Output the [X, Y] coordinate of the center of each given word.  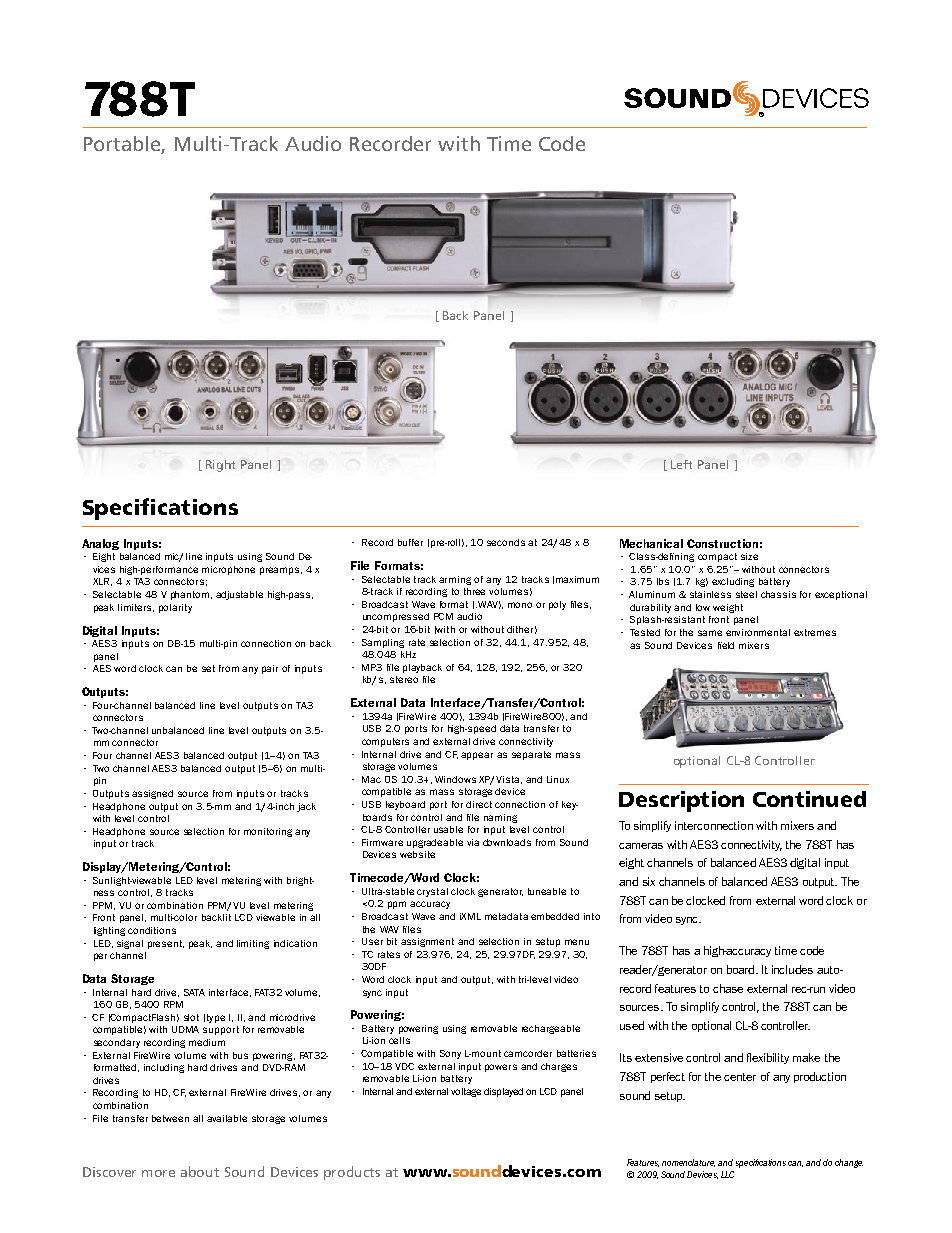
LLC [727, 1174]
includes [792, 969]
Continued [809, 799]
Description [681, 801]
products [352, 1173]
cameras [641, 846]
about [200, 1171]
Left [681, 464]
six [649, 881]
